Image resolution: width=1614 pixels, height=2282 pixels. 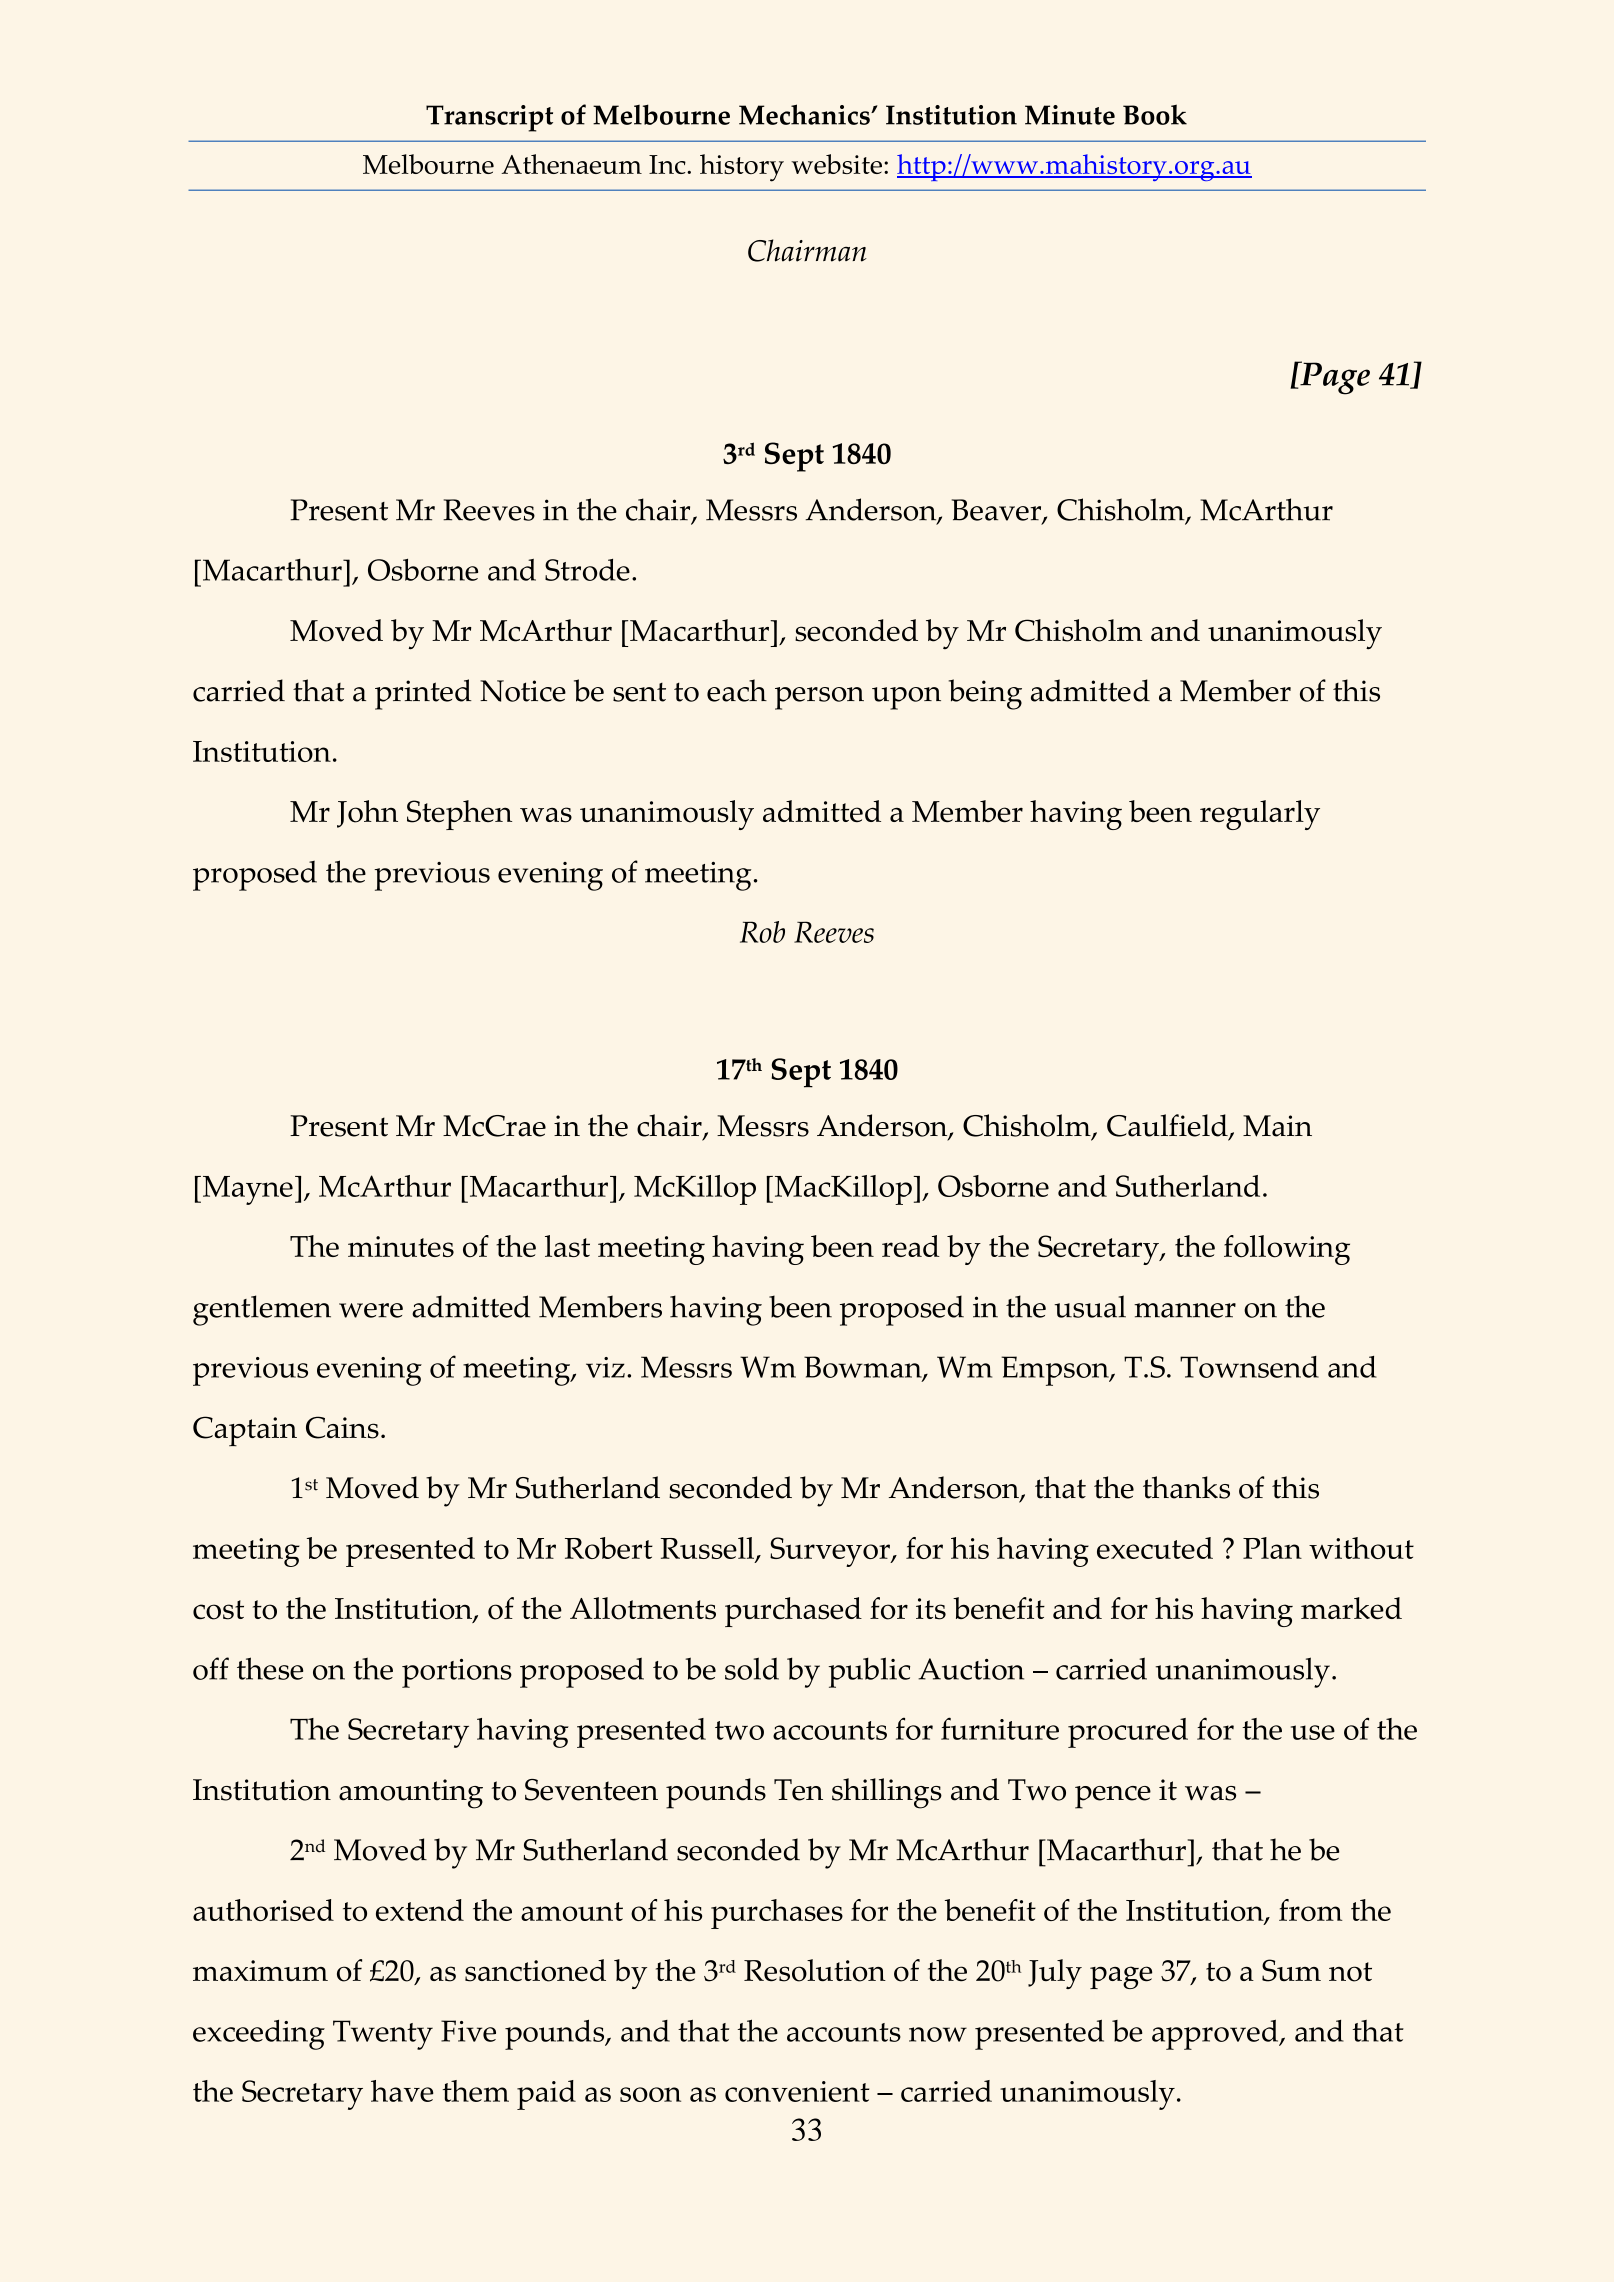 I want to click on Townsend, so click(x=1249, y=1367).
